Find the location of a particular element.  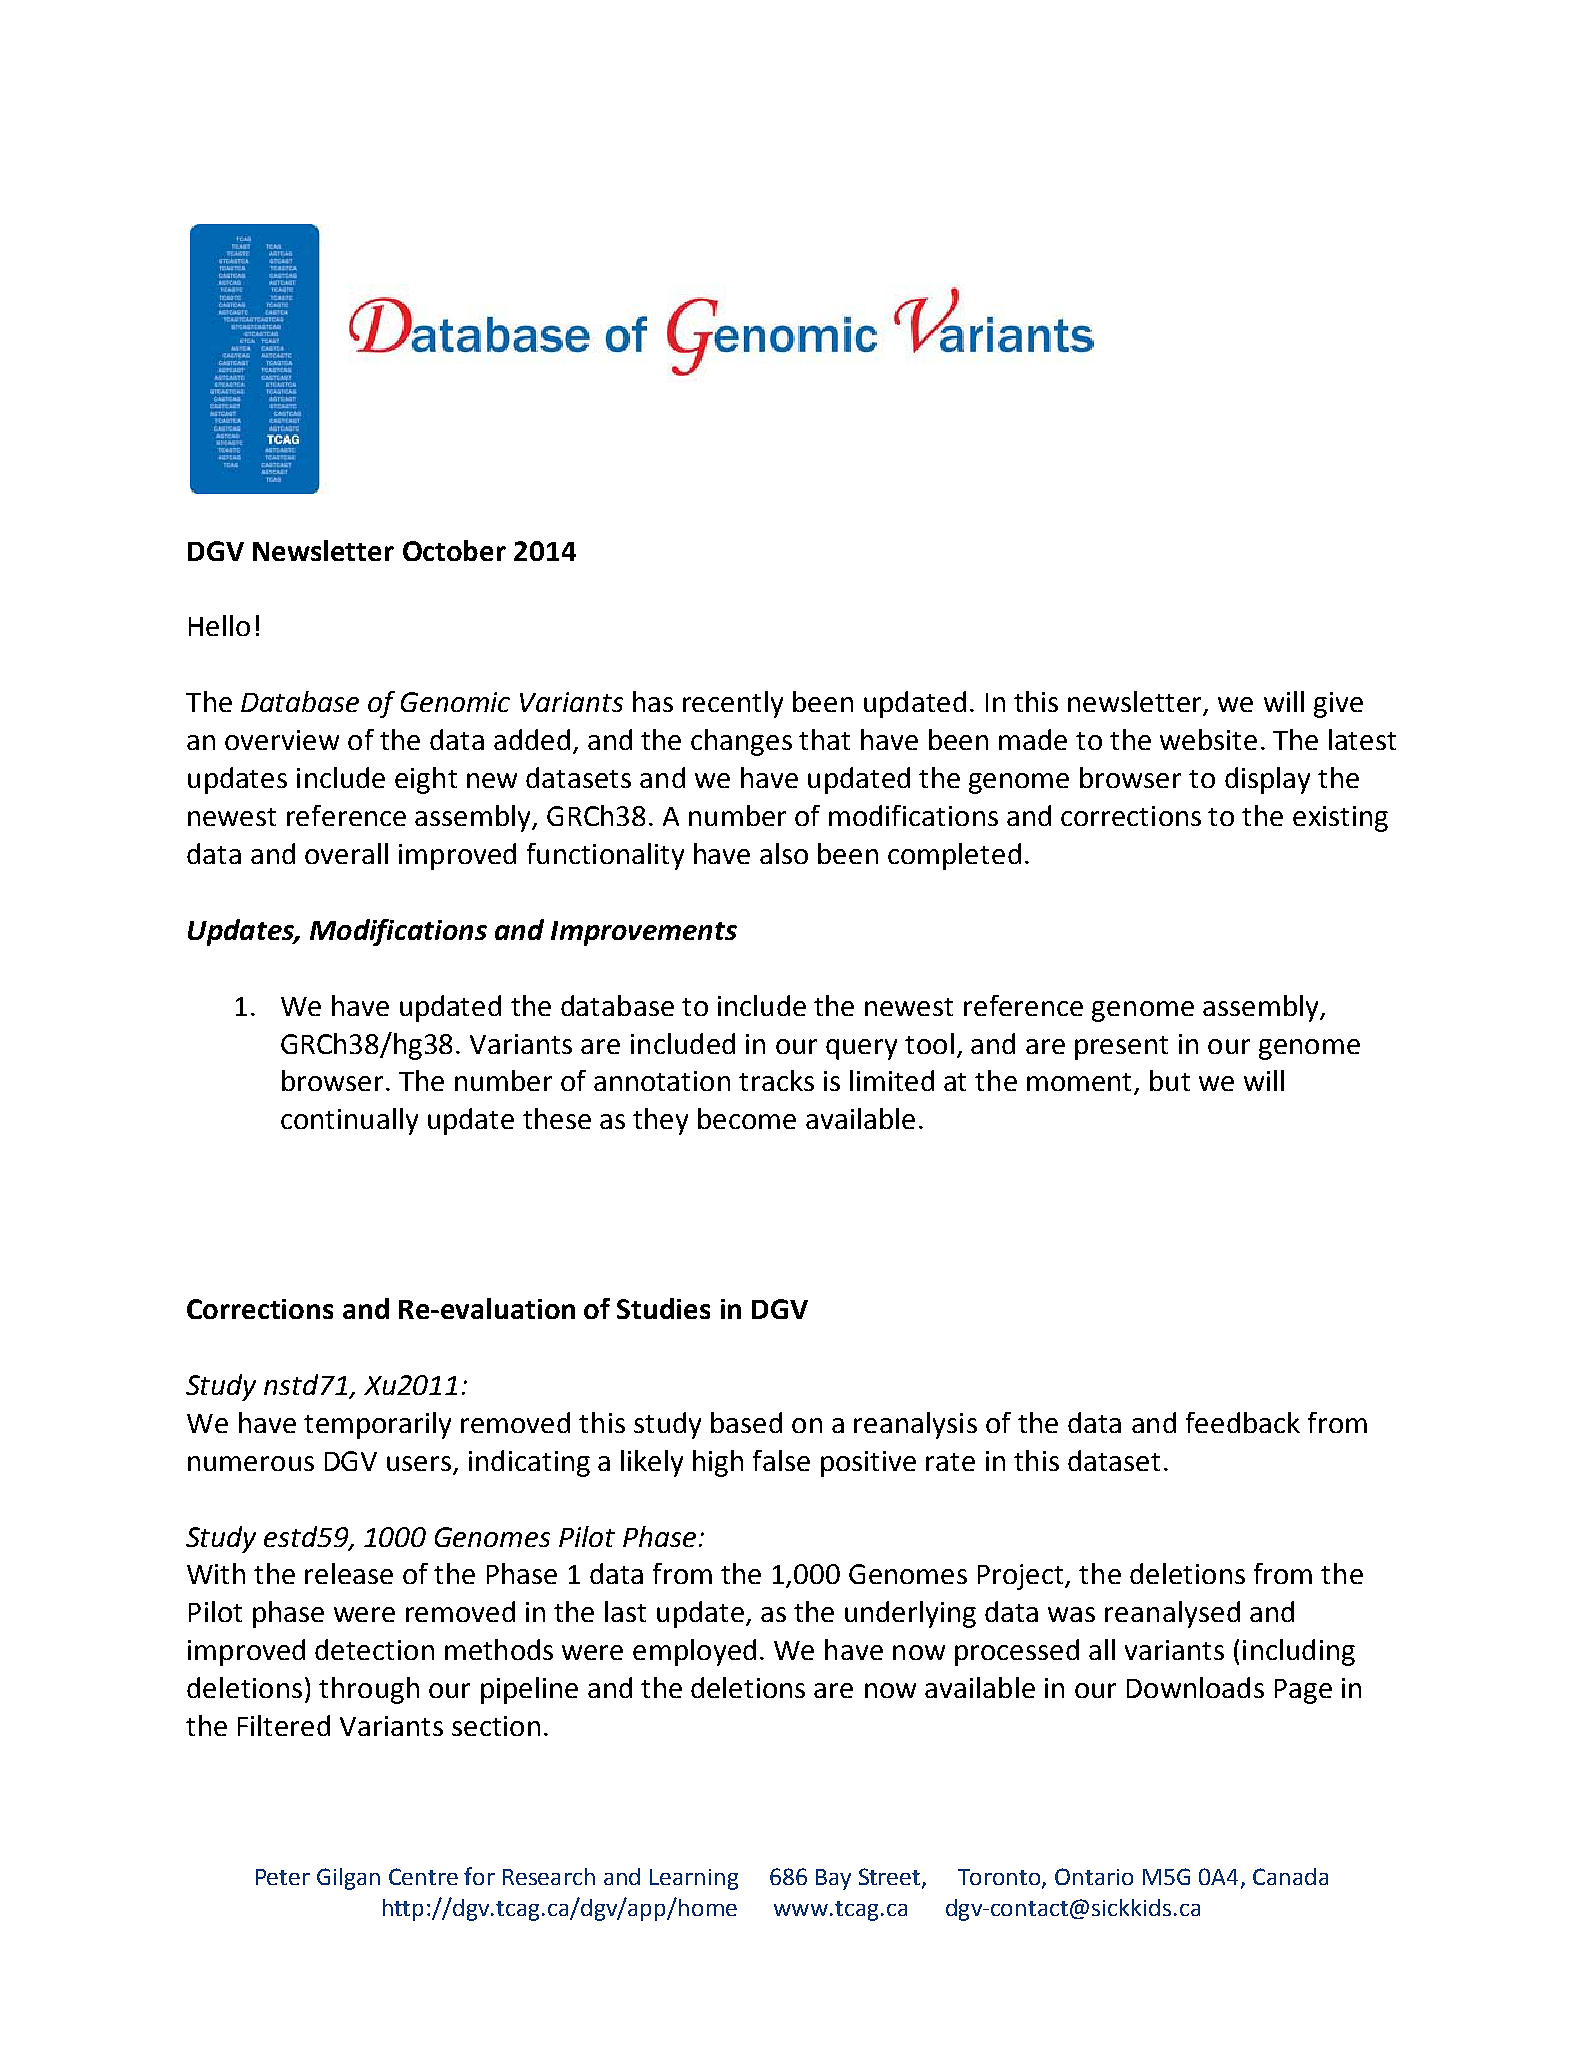

release is located at coordinates (349, 1573).
